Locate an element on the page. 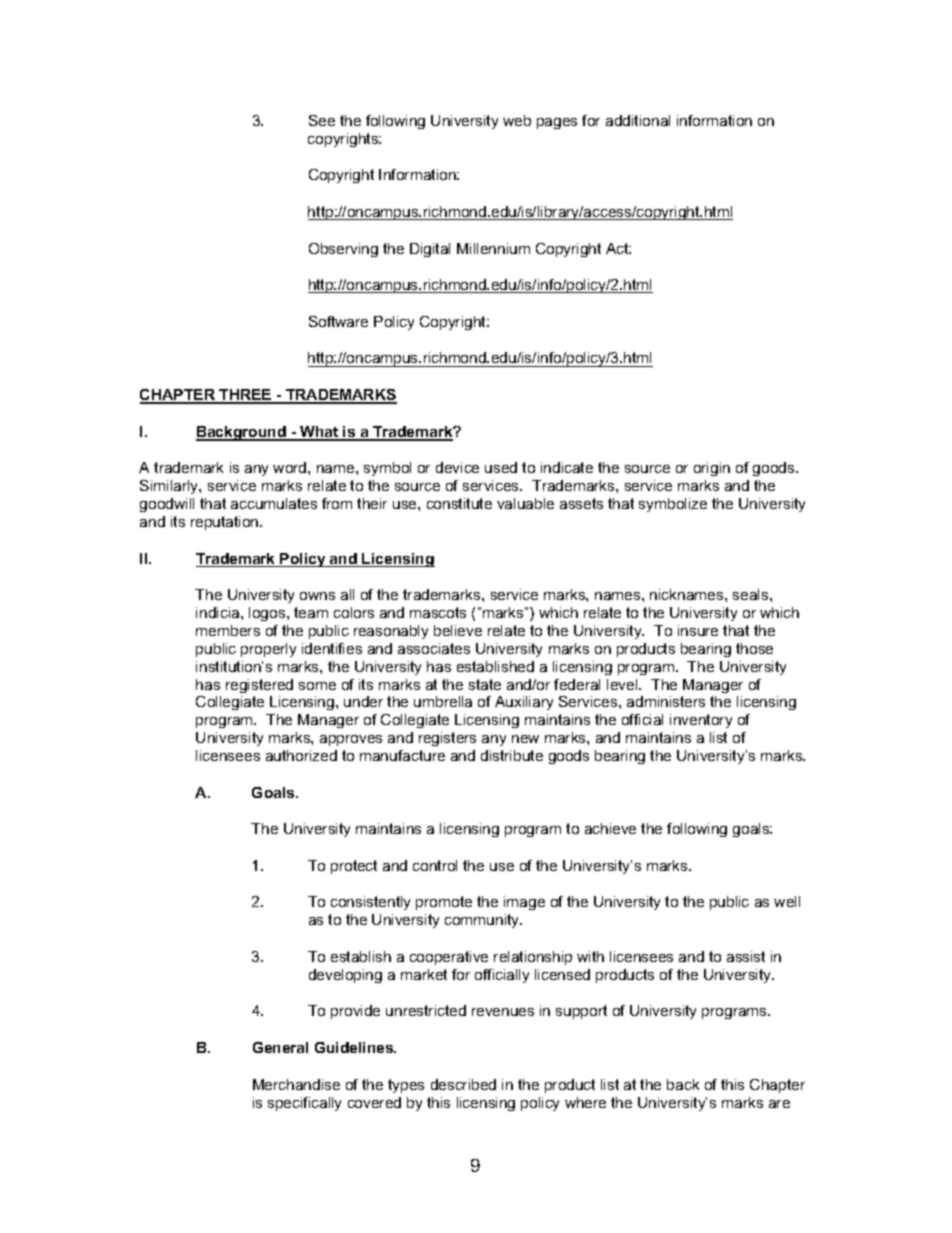 Image resolution: width=952 pixels, height=1233 pixels. additional is located at coordinates (638, 120).
